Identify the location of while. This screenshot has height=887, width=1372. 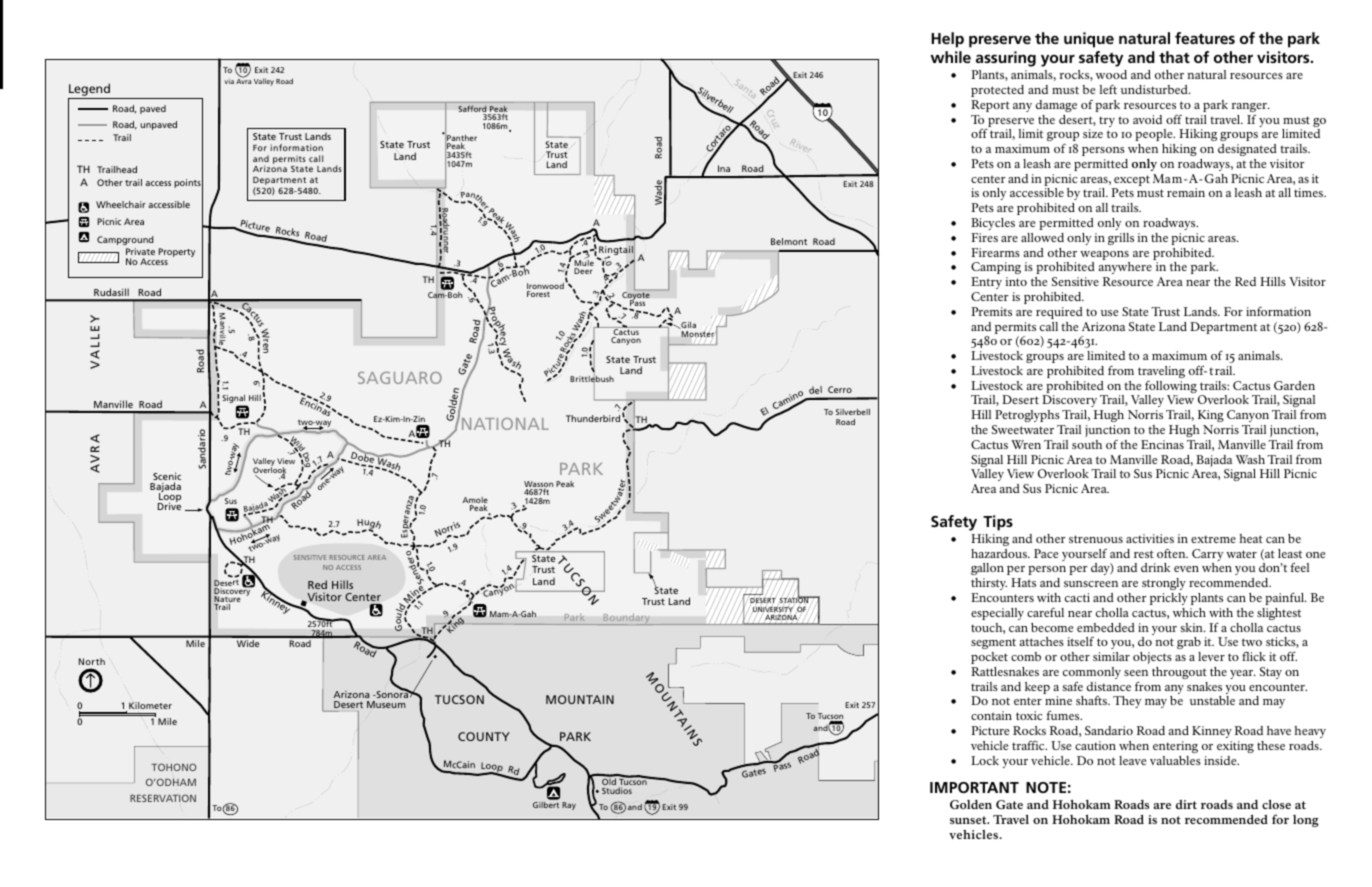
(951, 57).
